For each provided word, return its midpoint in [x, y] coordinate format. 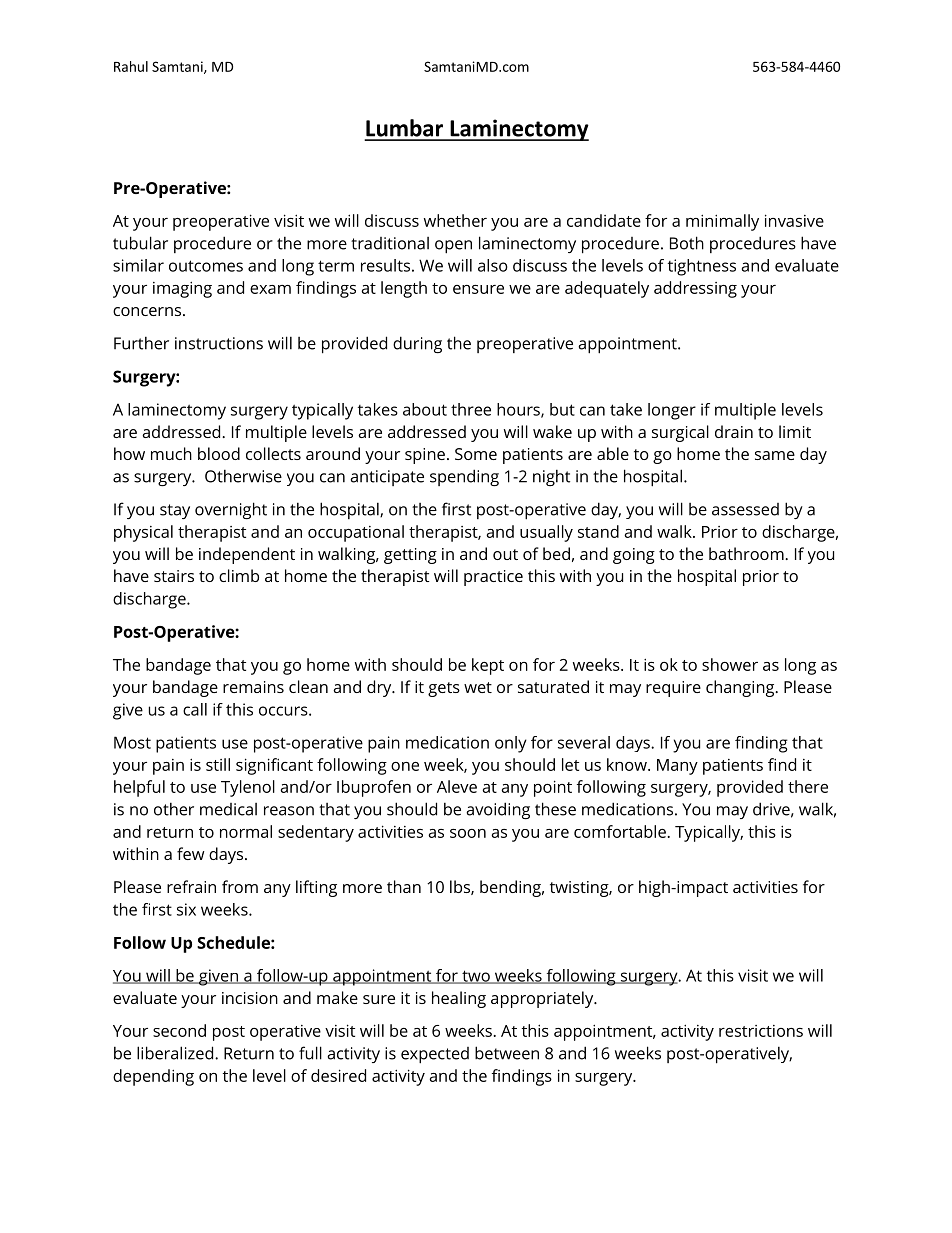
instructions [219, 343]
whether [455, 220]
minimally [722, 222]
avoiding [498, 810]
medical [228, 809]
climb [239, 575]
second [179, 1030]
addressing [695, 289]
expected [435, 1055]
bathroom [747, 553]
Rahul [131, 66]
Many [677, 767]
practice [493, 578]
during [417, 344]
